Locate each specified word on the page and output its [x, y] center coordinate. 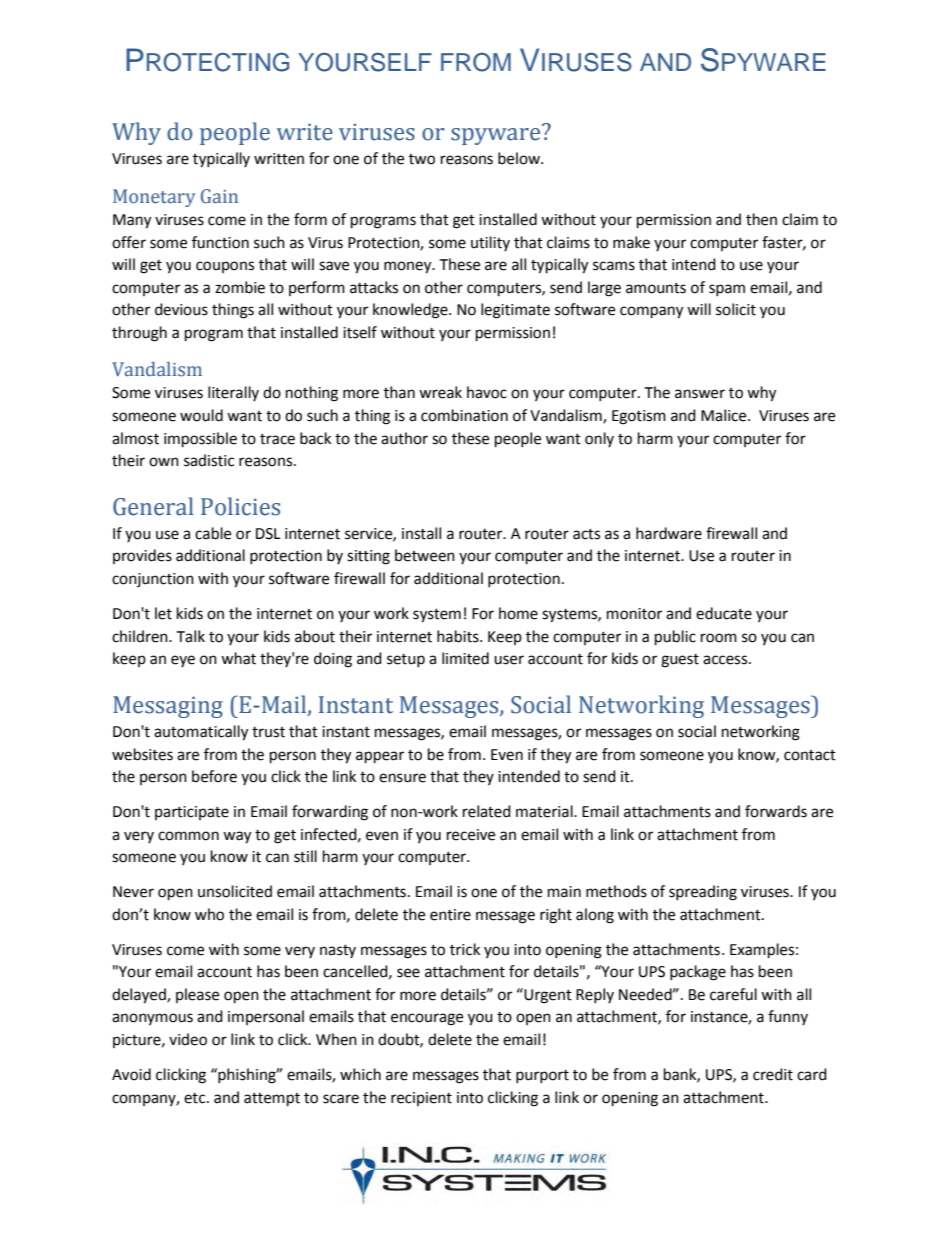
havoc [487, 392]
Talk [190, 636]
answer [700, 394]
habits [459, 636]
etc [196, 1098]
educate [724, 613]
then [761, 219]
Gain [219, 196]
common [188, 836]
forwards [776, 811]
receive [471, 835]
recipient [421, 1099]
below [520, 158]
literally [233, 393]
